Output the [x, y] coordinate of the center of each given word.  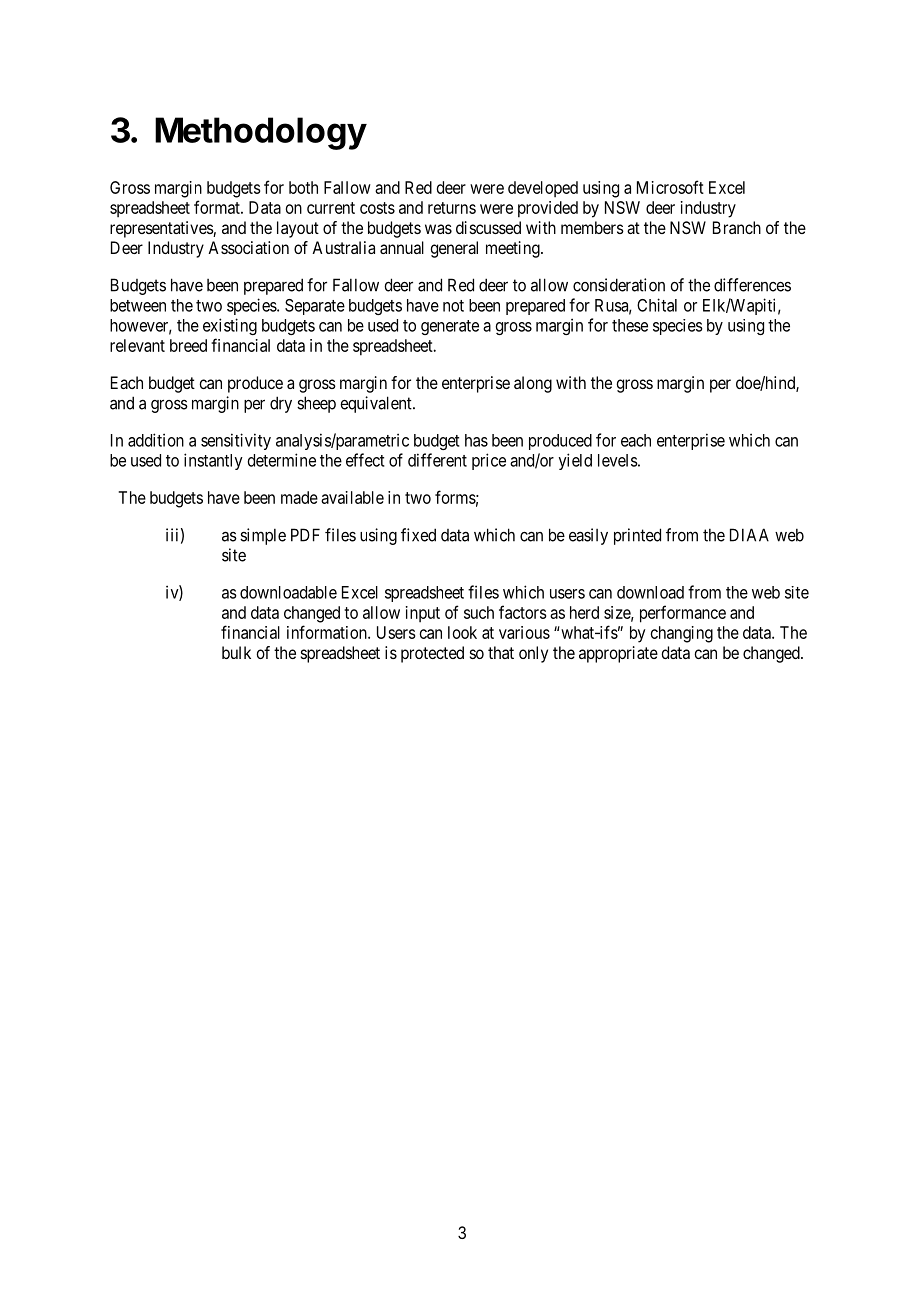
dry [281, 404]
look [462, 632]
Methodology [261, 133]
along [533, 384]
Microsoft [670, 187]
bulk [236, 652]
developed [543, 189]
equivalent [377, 404]
